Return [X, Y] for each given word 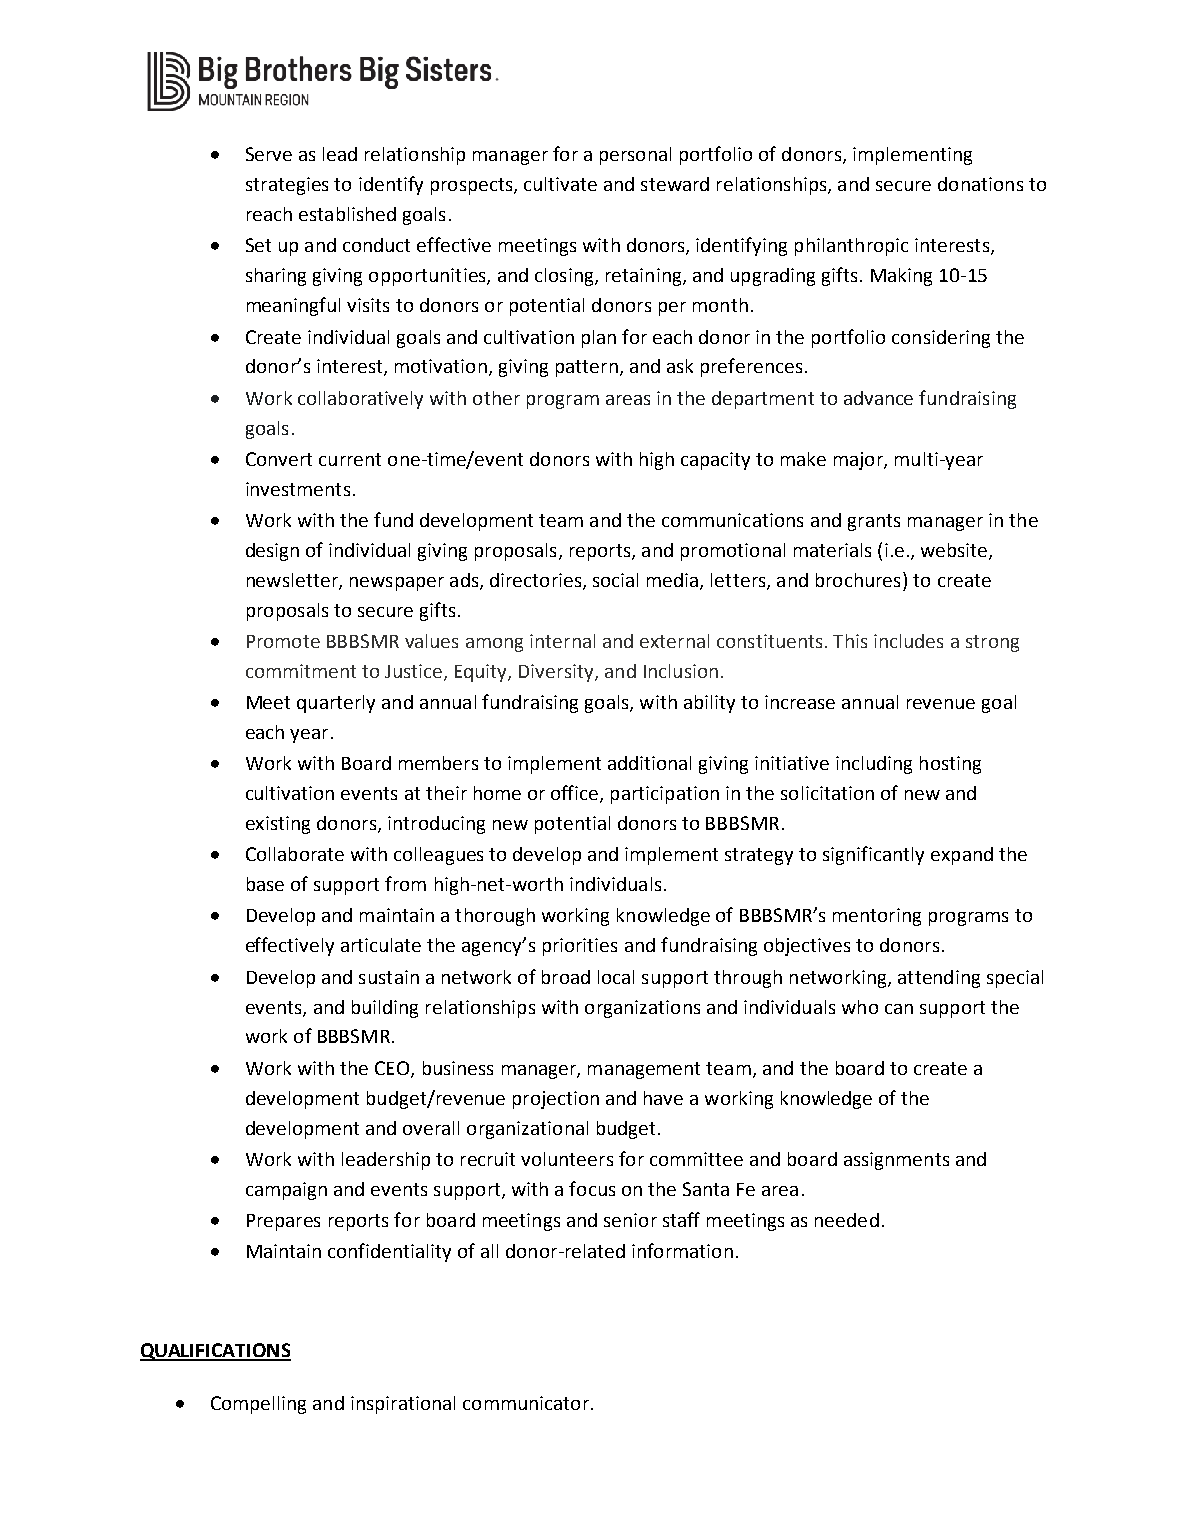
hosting [950, 765]
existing [278, 825]
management [644, 1070]
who [860, 1007]
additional [649, 763]
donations [980, 184]
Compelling [258, 1405]
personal [635, 156]
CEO [393, 1069]
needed [847, 1220]
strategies [287, 186]
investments [298, 489]
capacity [715, 461]
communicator [526, 1403]
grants [874, 522]
